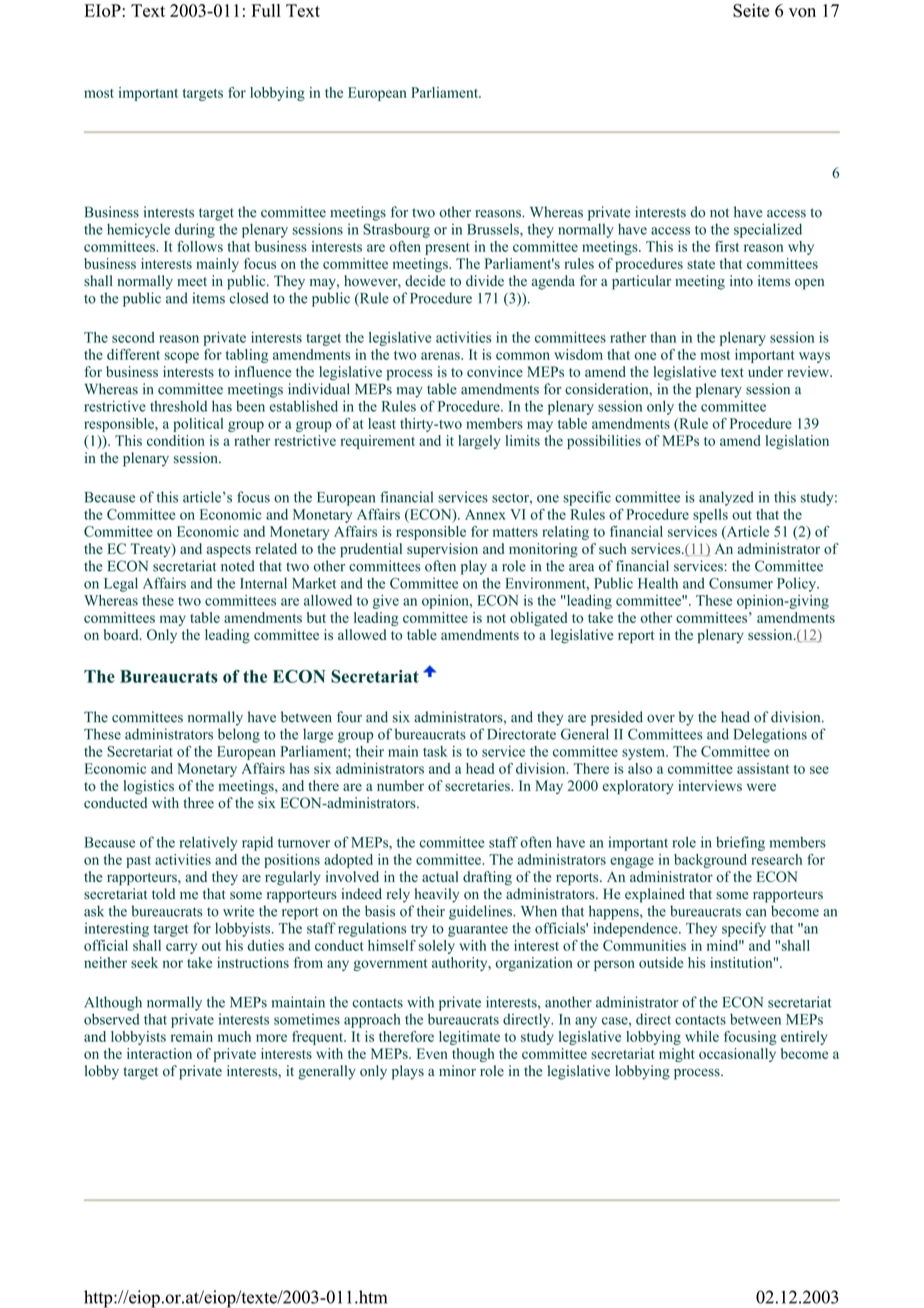  What do you see at coordinates (751, 10) in the screenshot?
I see `Seite` at bounding box center [751, 10].
